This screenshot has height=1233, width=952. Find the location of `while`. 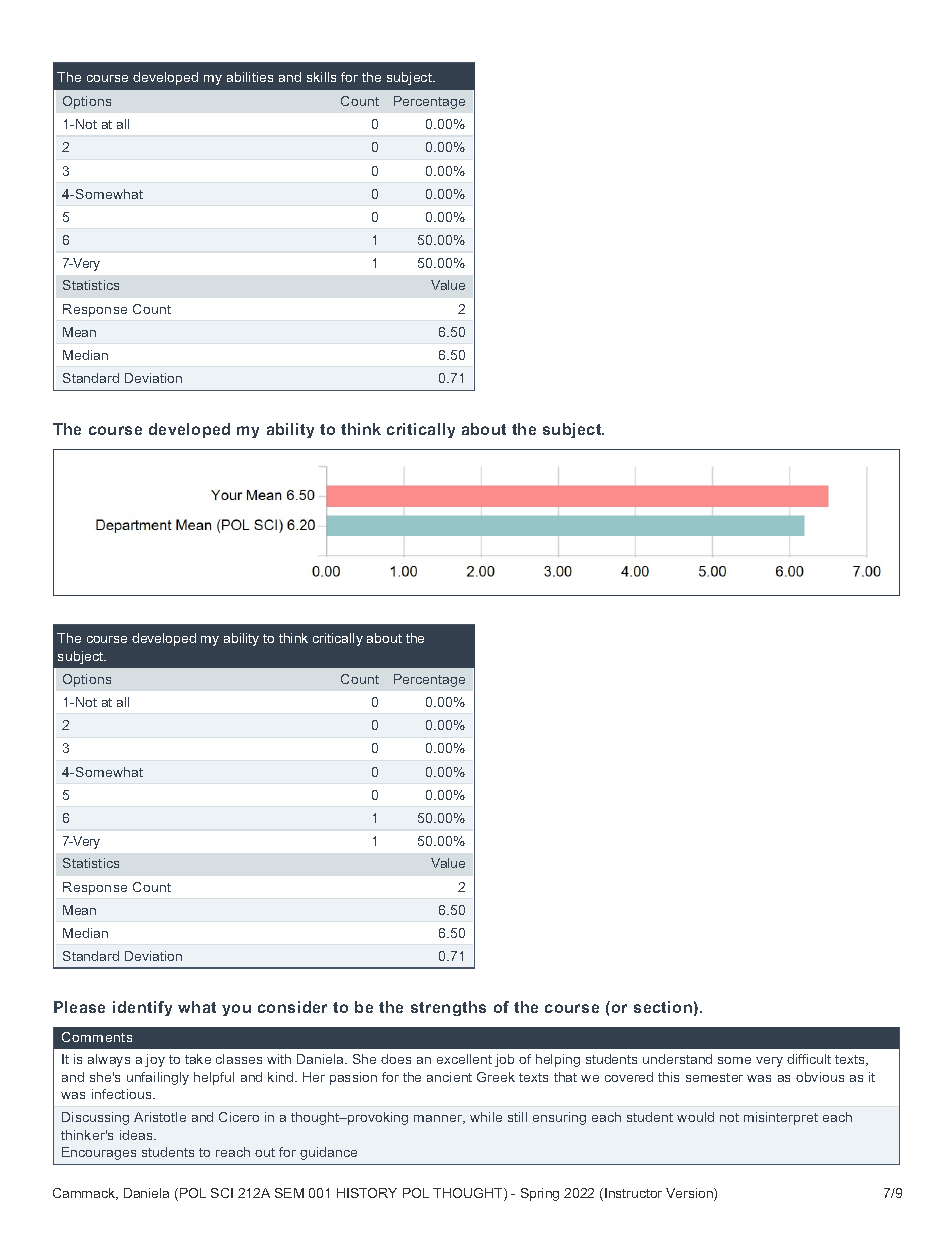

while is located at coordinates (486, 1117).
